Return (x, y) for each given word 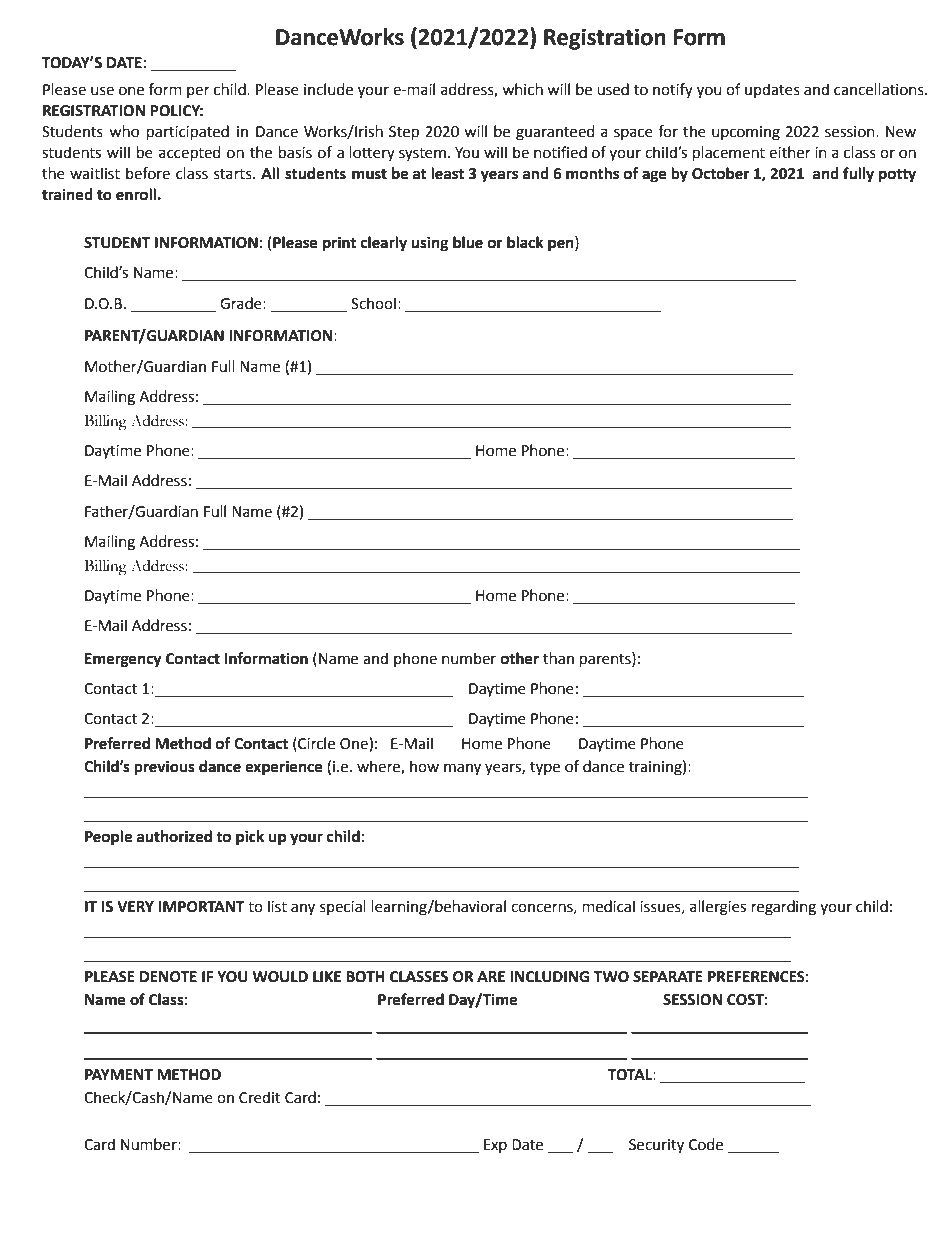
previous (164, 768)
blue (468, 242)
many (462, 769)
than (558, 658)
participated (188, 132)
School (373, 303)
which (522, 89)
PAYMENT (119, 1074)
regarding (784, 908)
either (790, 152)
